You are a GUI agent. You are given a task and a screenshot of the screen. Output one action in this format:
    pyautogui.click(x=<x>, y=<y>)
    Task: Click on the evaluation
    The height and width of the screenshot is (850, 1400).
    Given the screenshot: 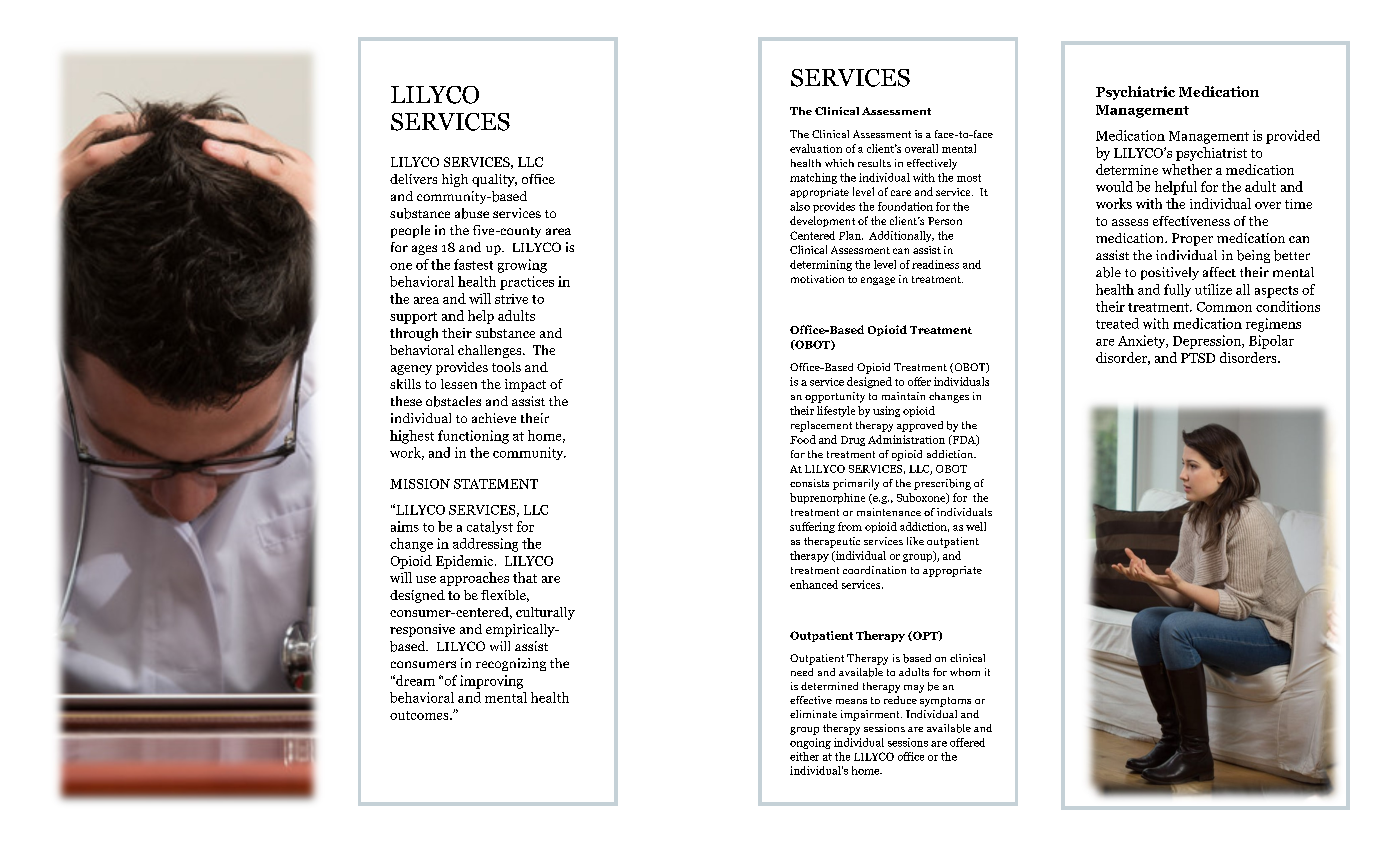 What is the action you would take?
    pyautogui.click(x=816, y=148)
